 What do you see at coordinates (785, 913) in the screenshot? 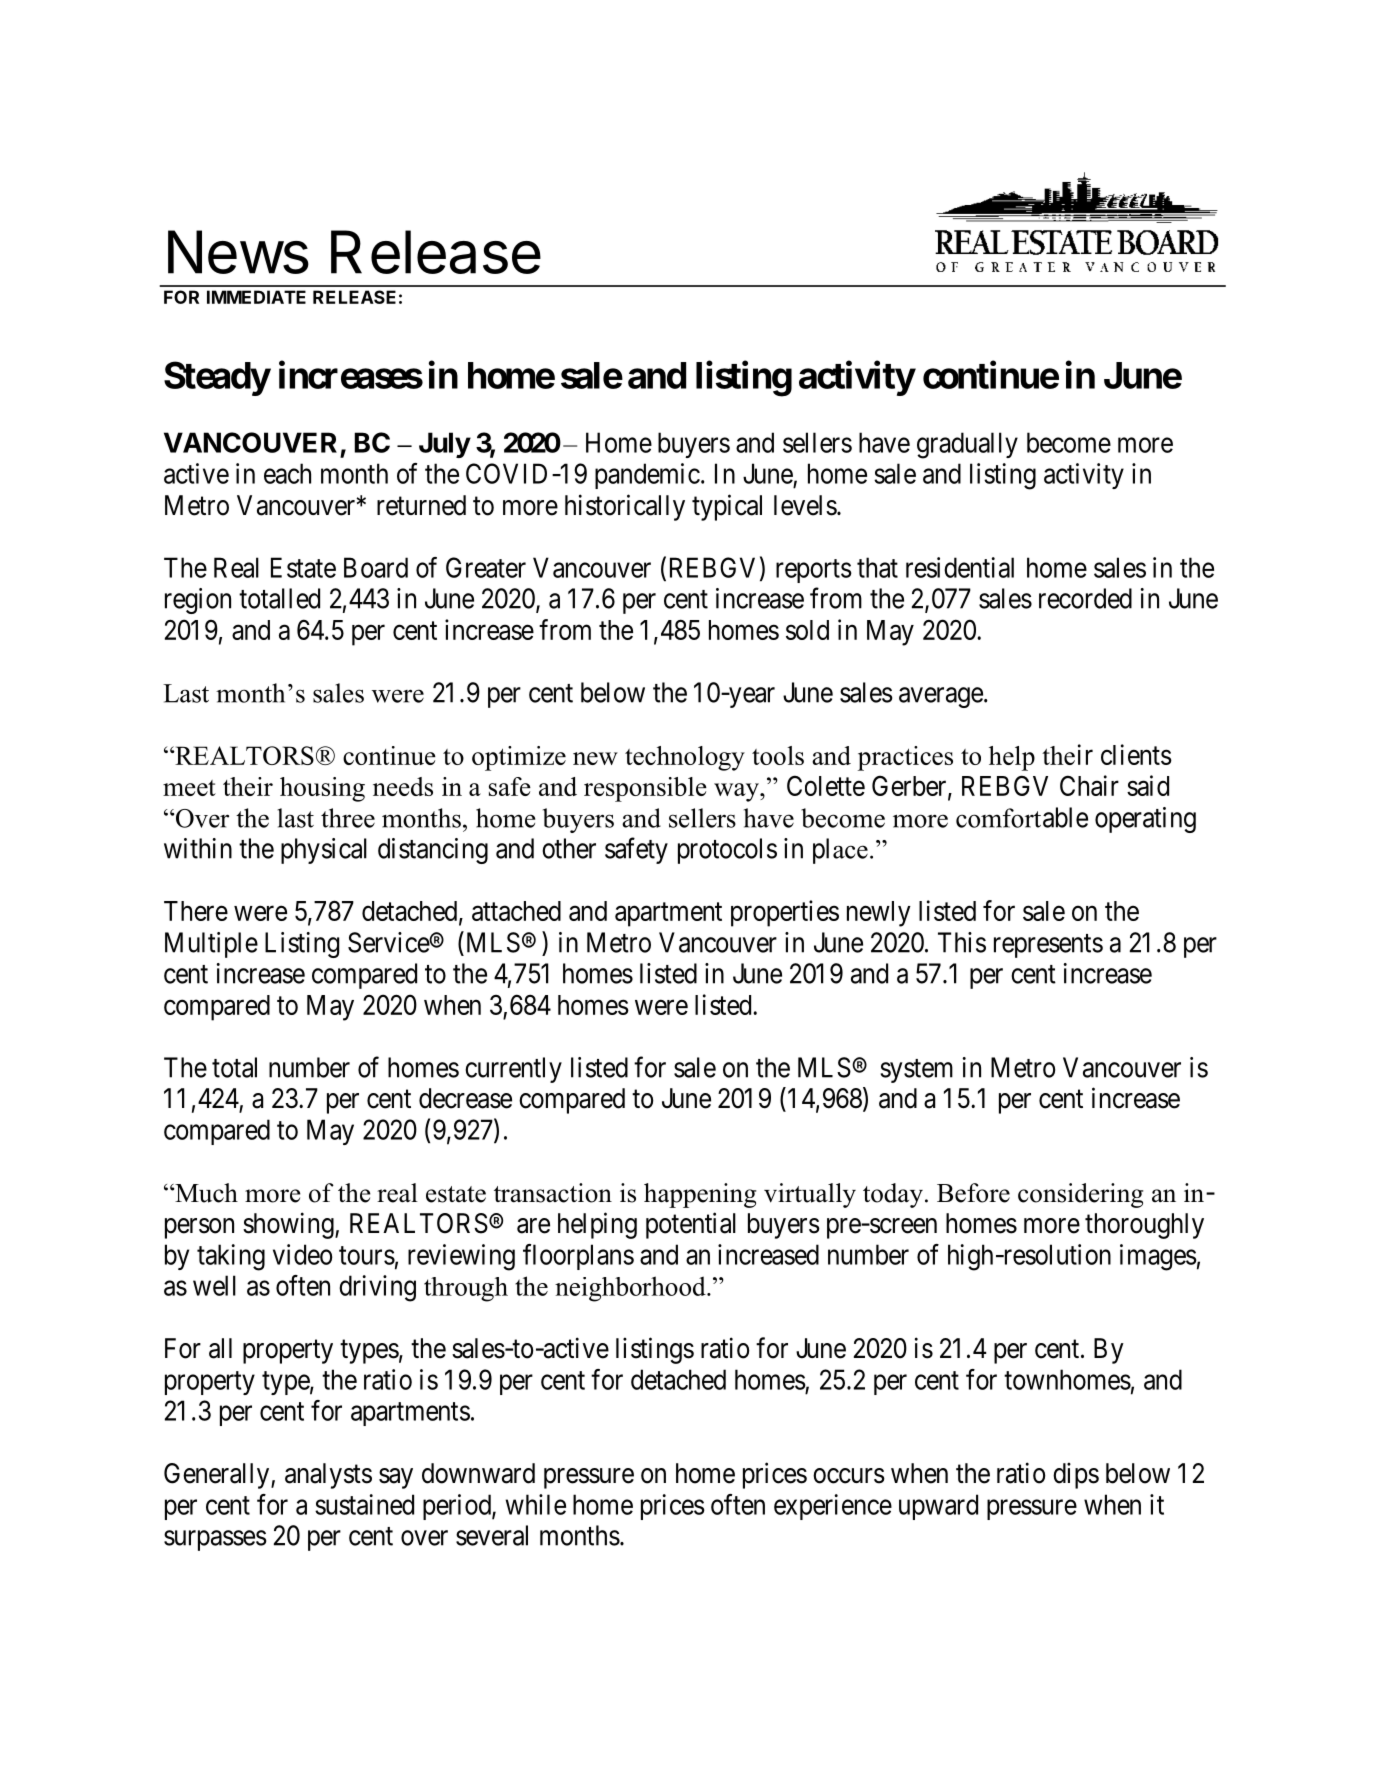
I see `properties` at bounding box center [785, 913].
